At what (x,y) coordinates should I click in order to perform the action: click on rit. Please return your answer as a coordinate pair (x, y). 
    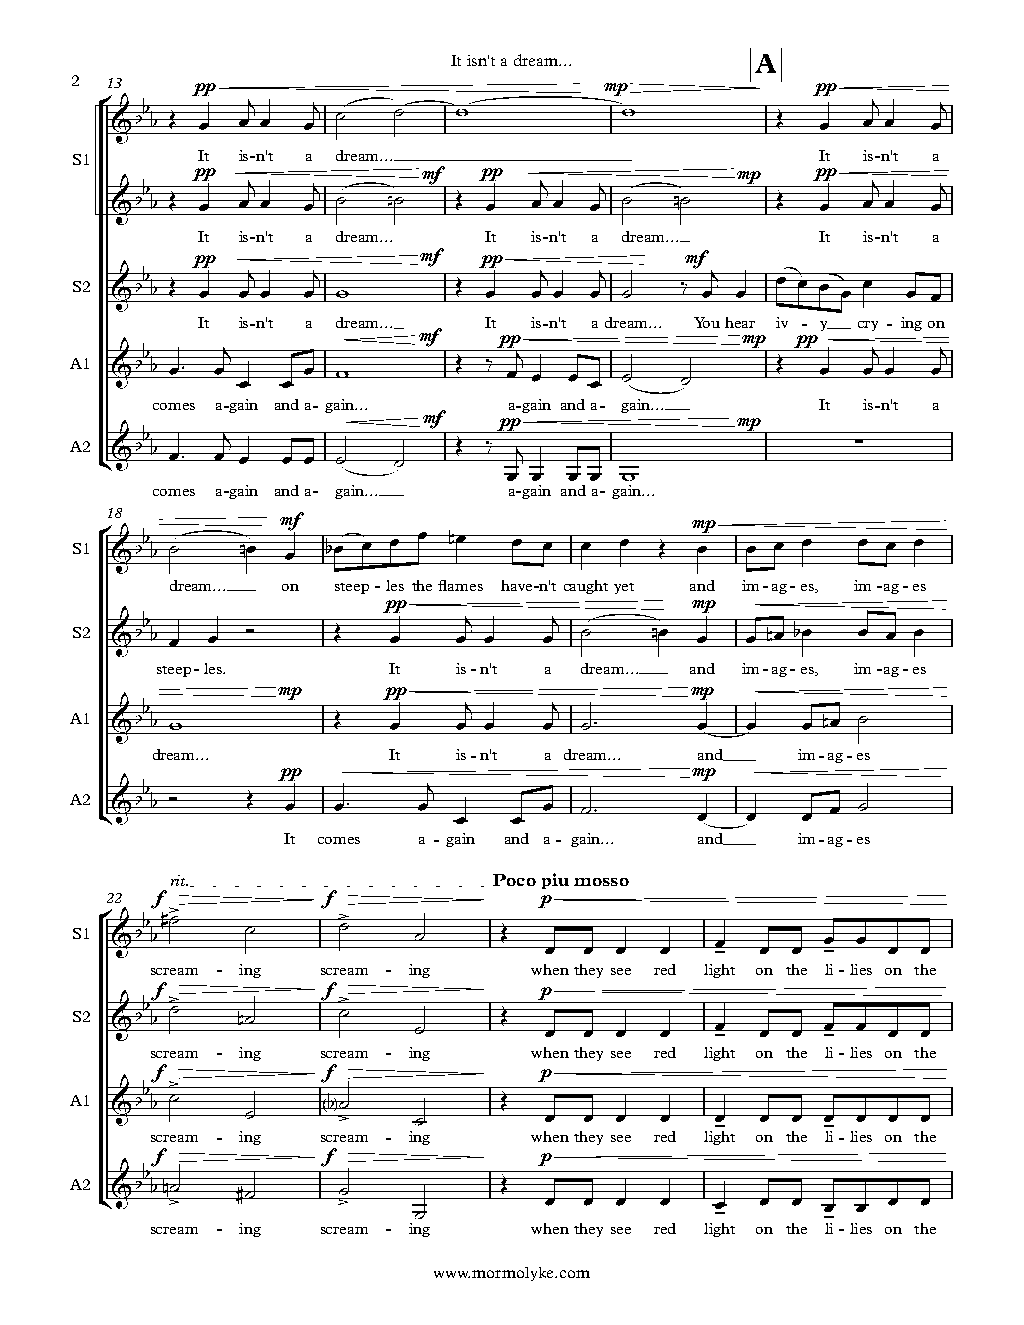
    Looking at the image, I should click on (179, 880).
